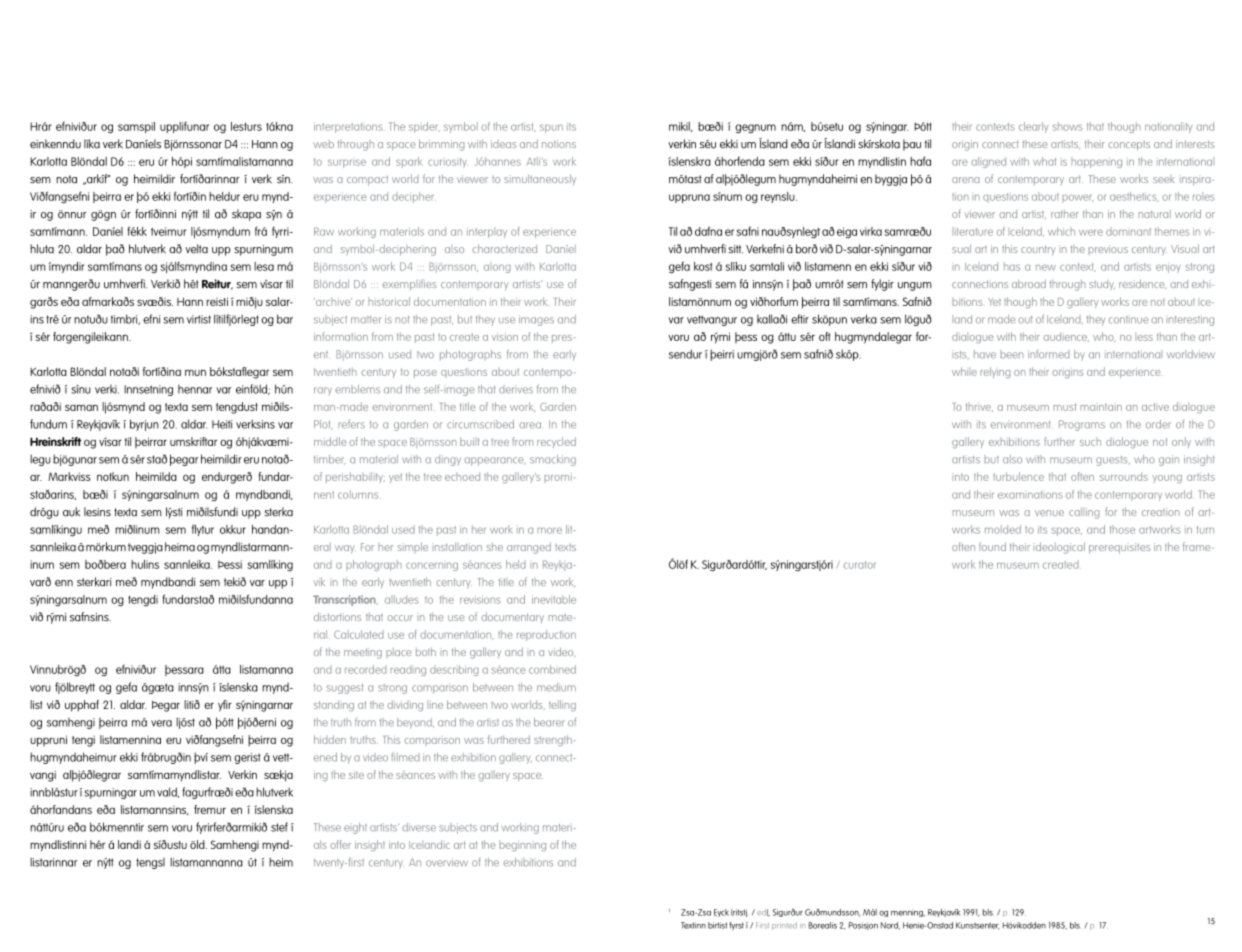  I want to click on happening, so click(1096, 162).
